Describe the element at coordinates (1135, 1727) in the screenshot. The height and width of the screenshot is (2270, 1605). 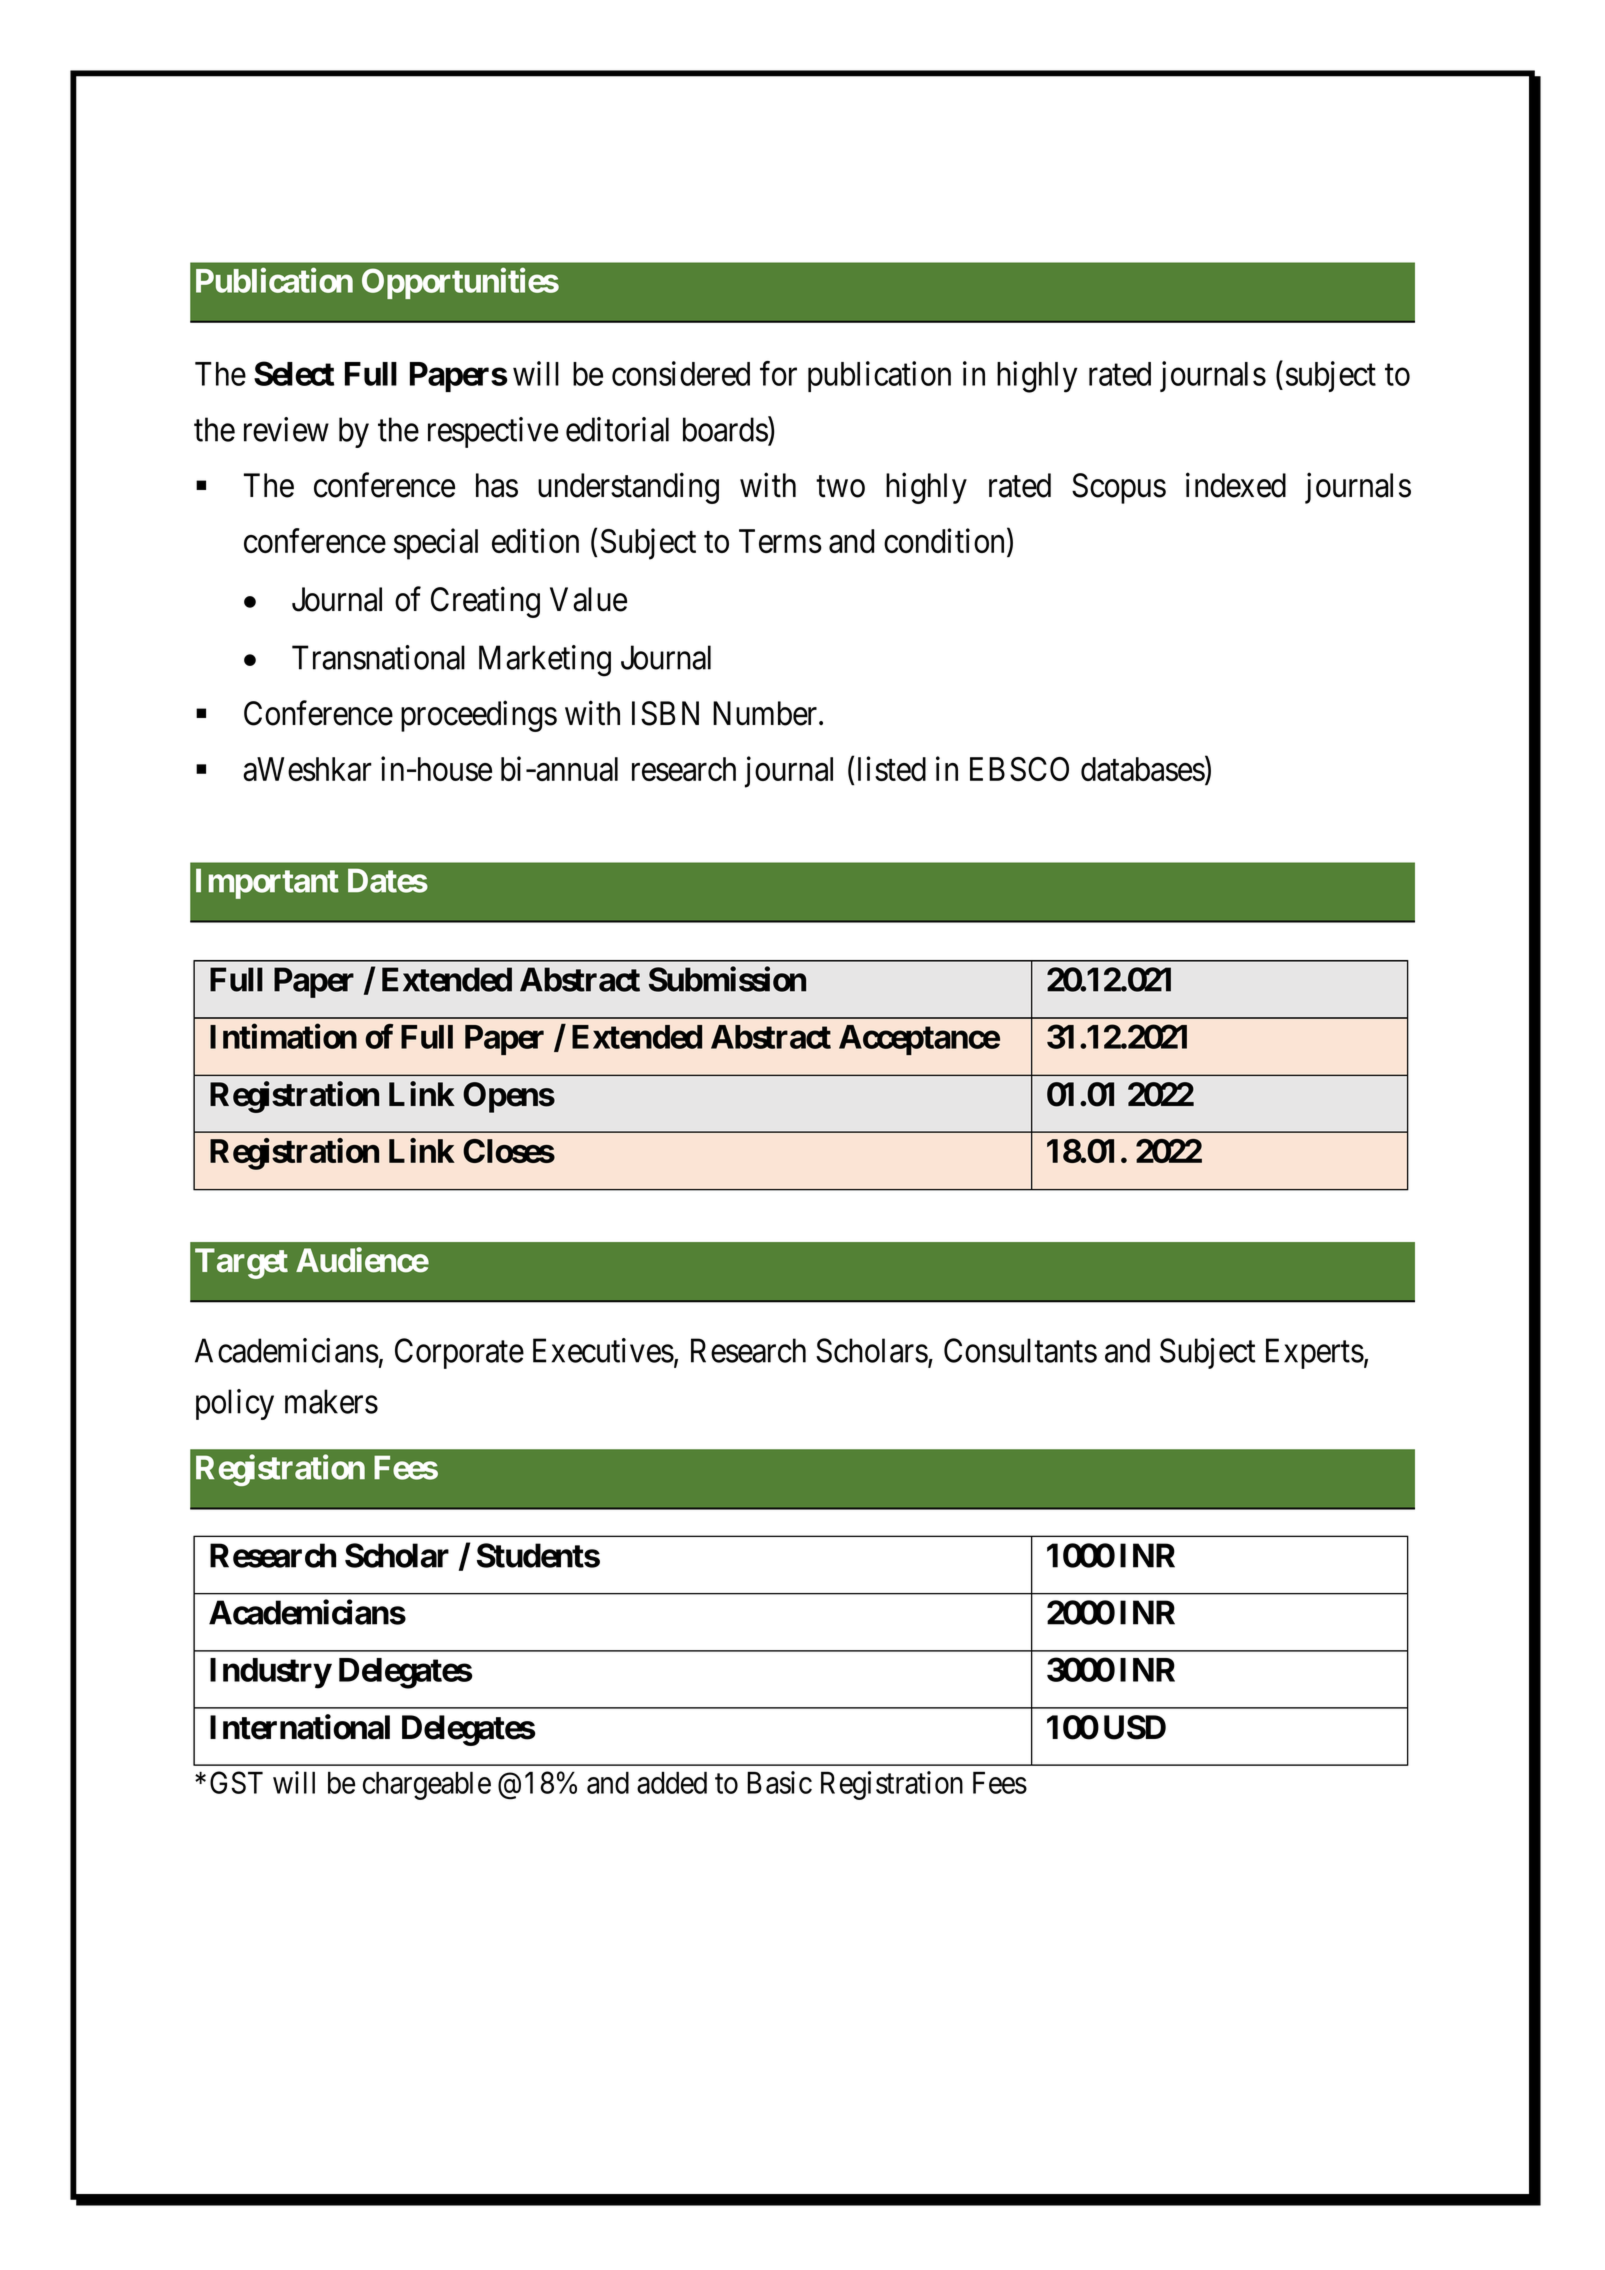
I see `USD` at that location.
